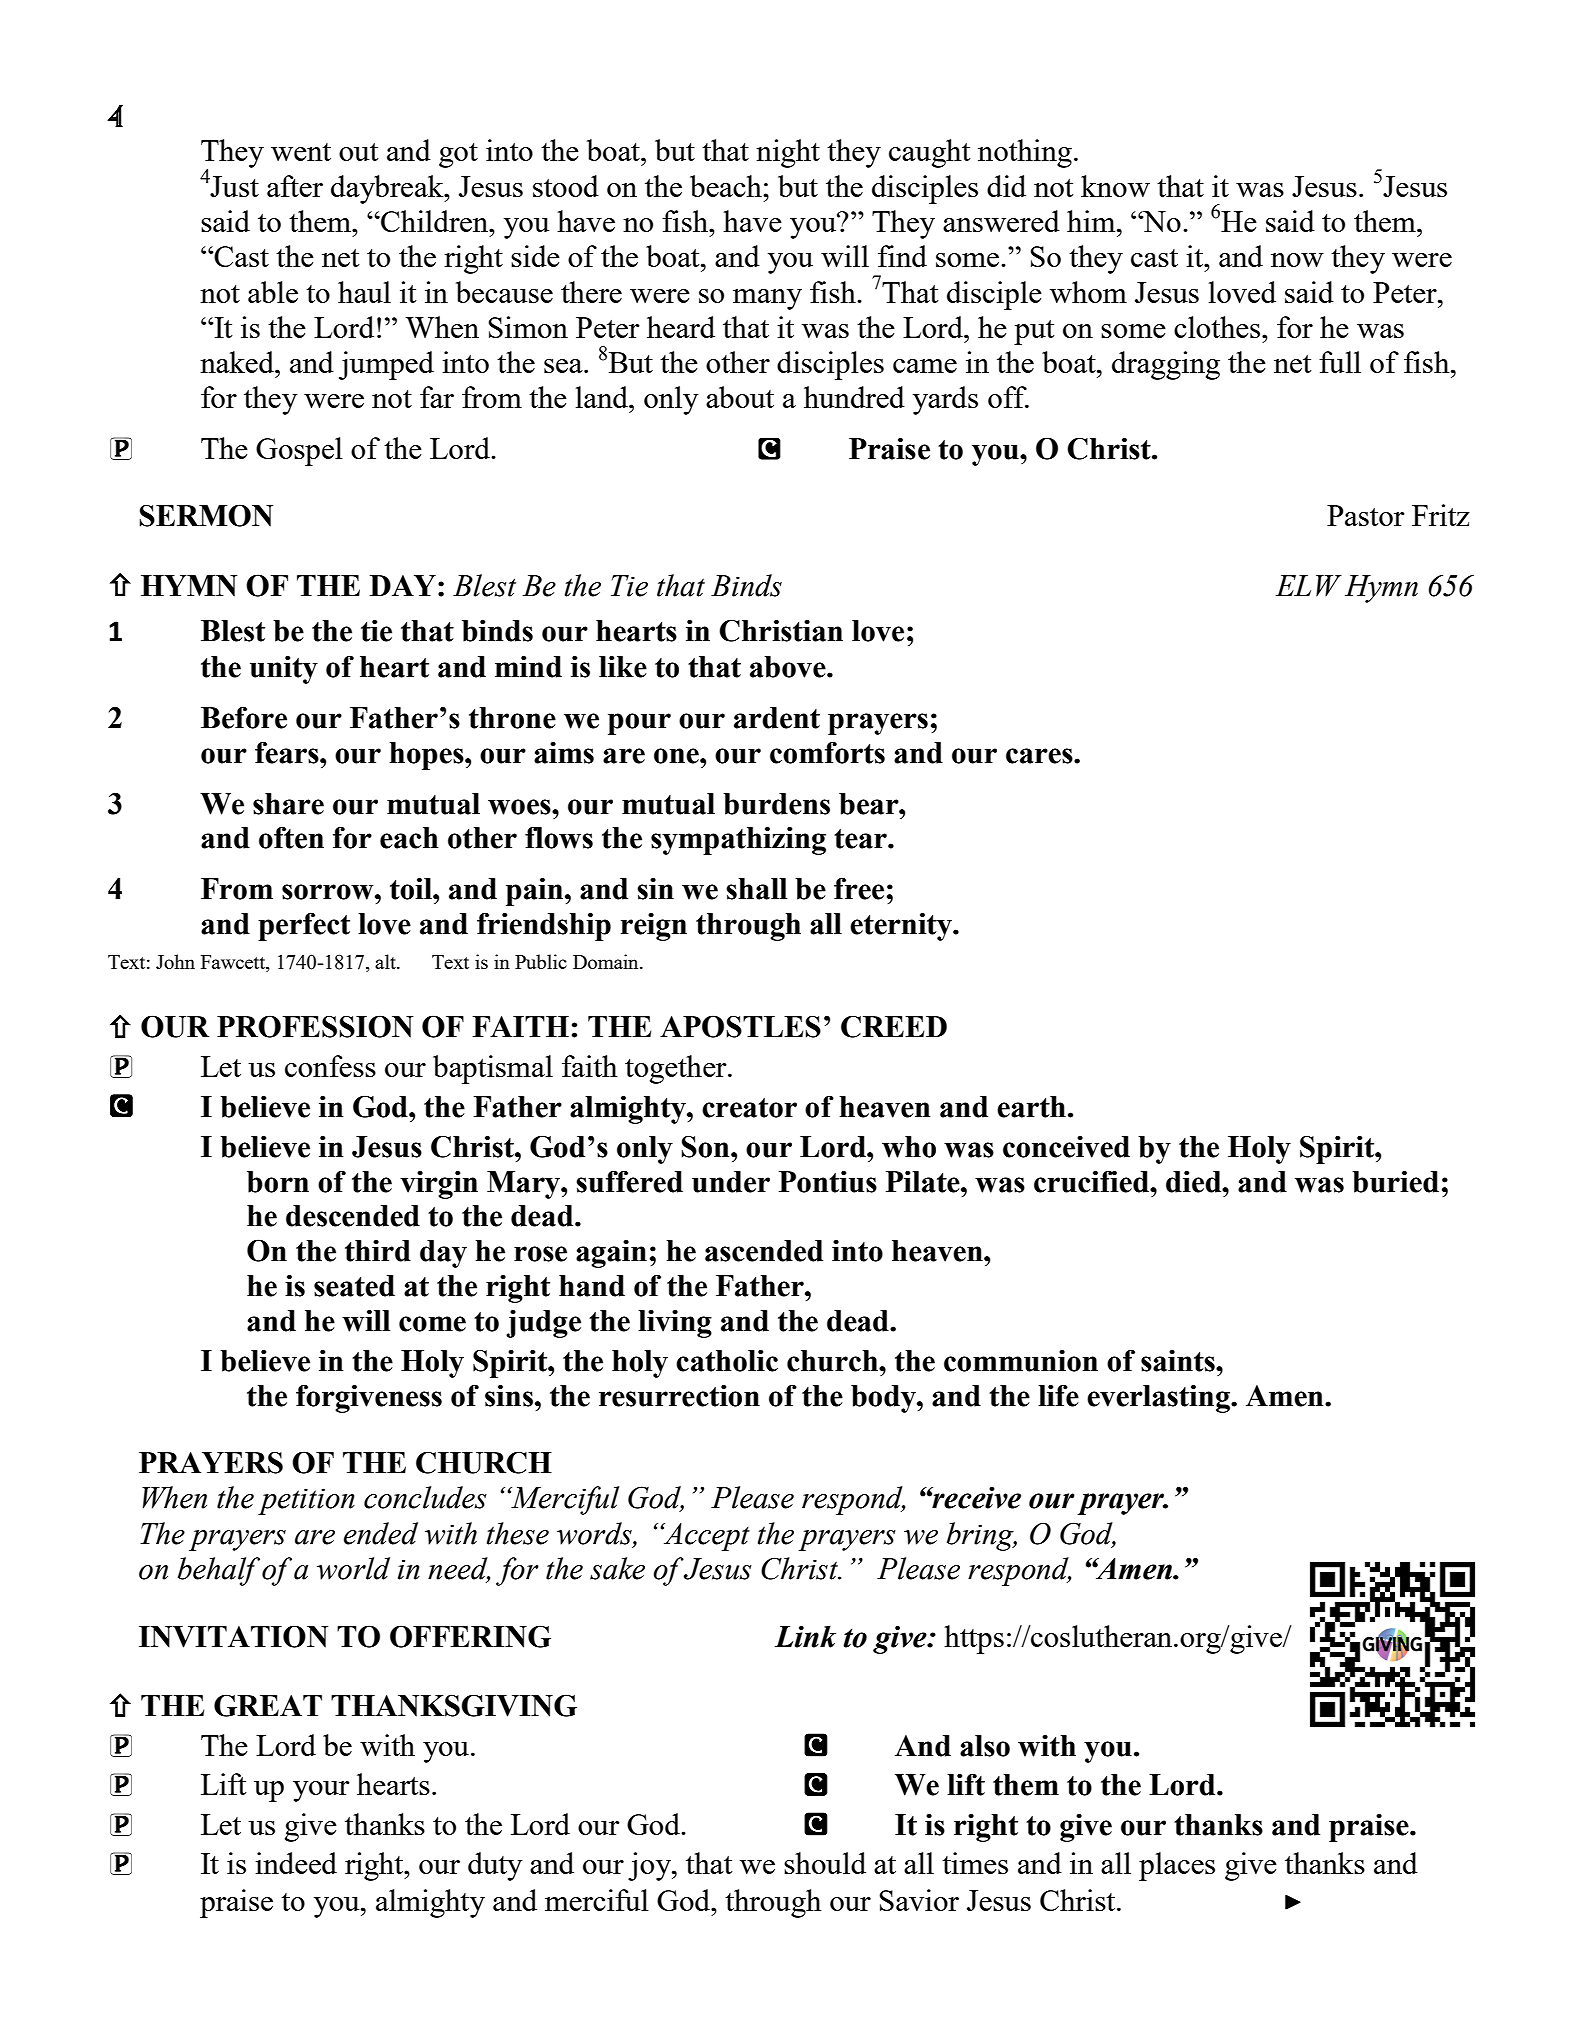 This document has width=1574, height=2037. Describe the element at coordinates (788, 153) in the document. I see `night` at that location.
